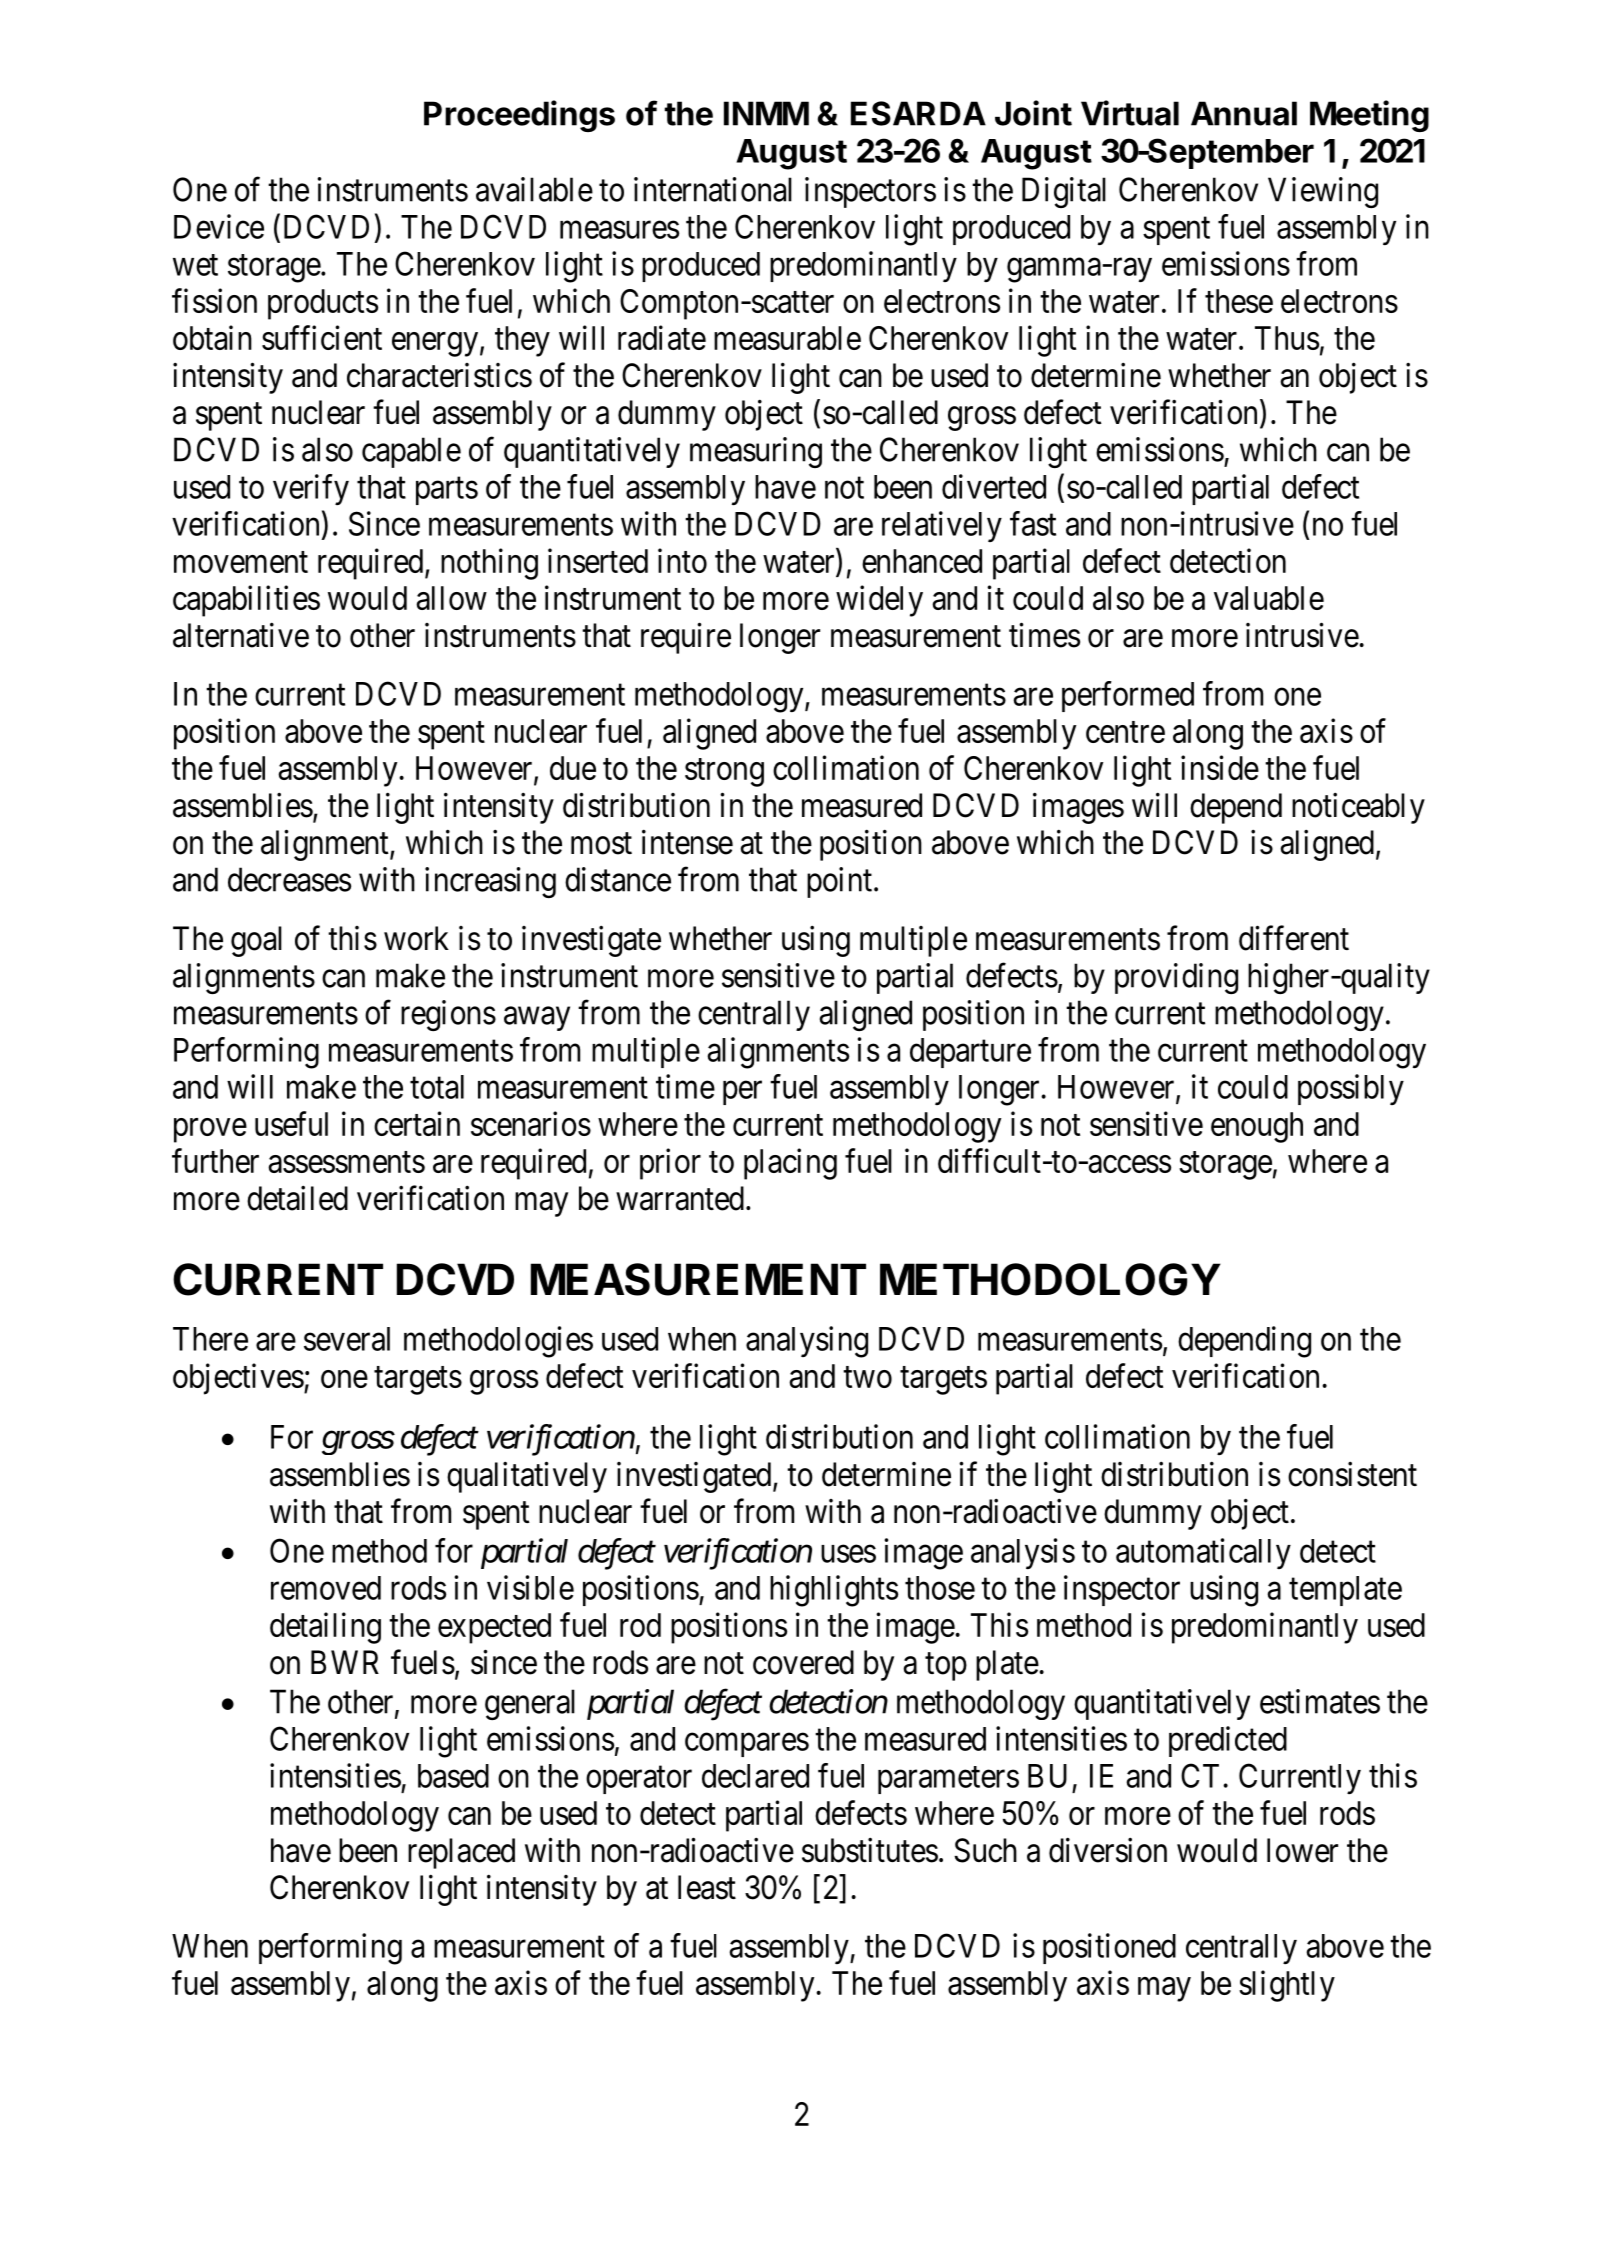  I want to click on international, so click(713, 189).
